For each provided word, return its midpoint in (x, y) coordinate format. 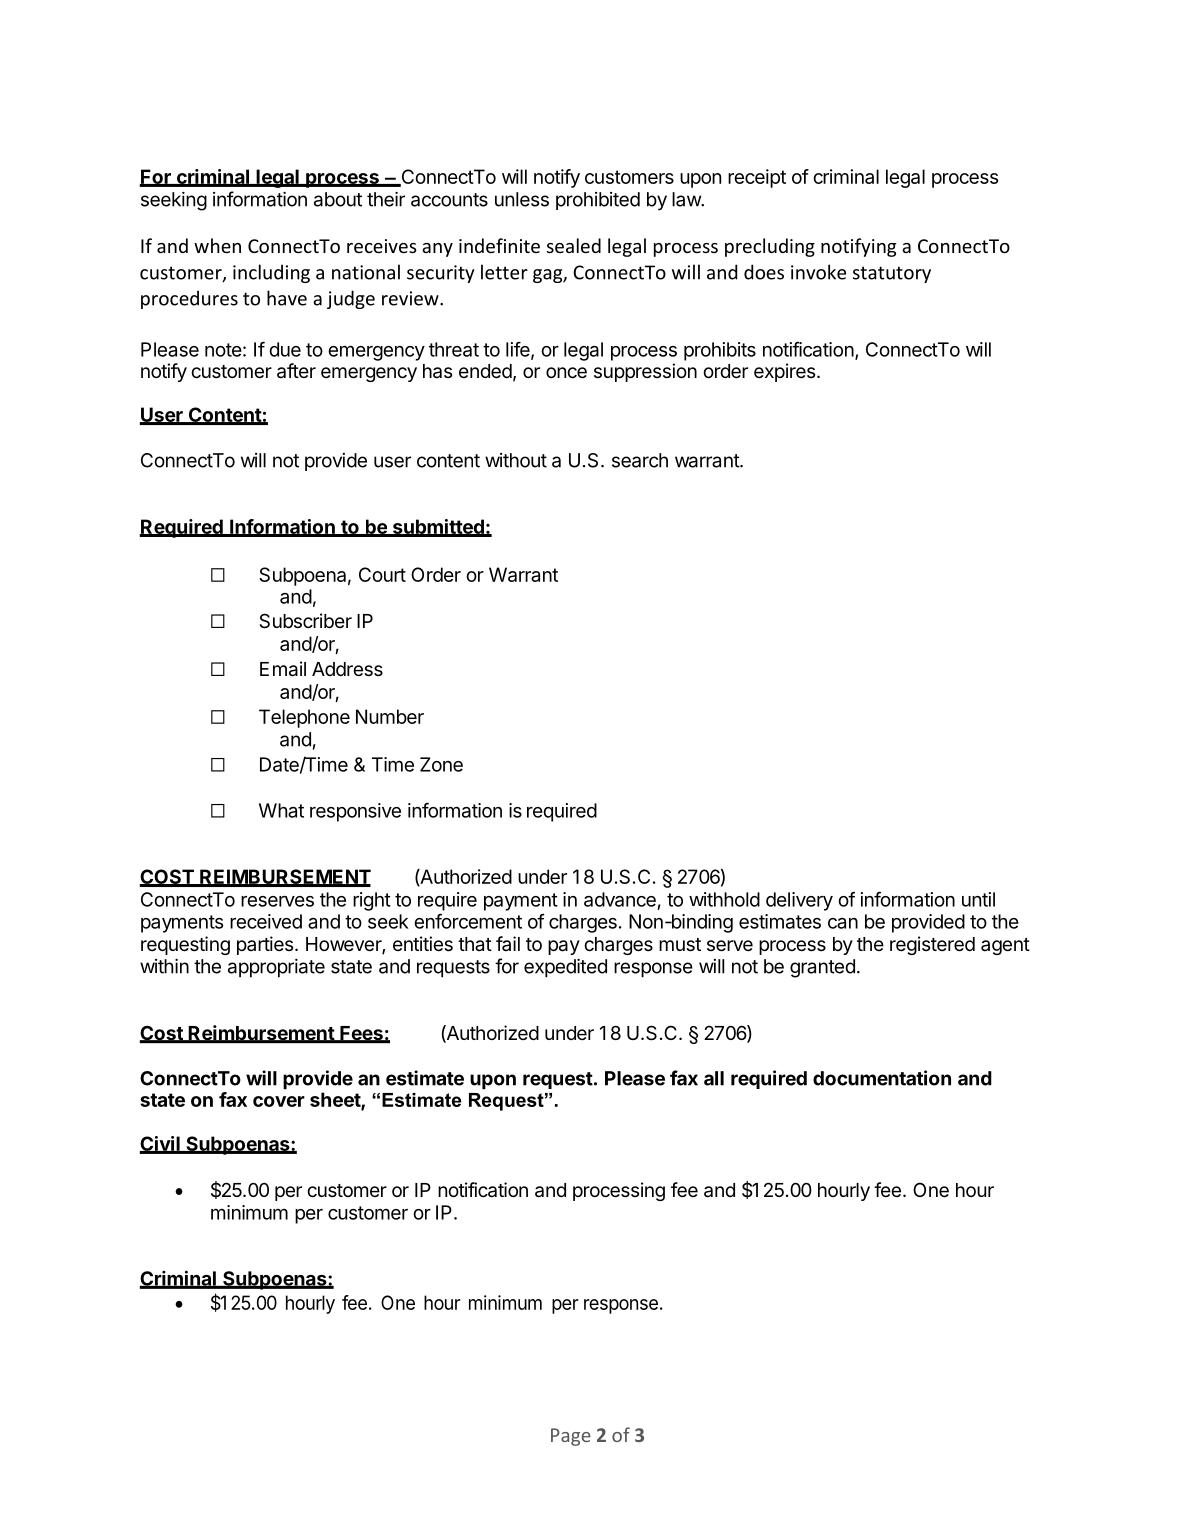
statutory (892, 274)
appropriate (276, 968)
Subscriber (305, 621)
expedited (565, 968)
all (714, 1078)
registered (932, 945)
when (217, 245)
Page (571, 1437)
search (640, 460)
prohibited (598, 201)
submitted (438, 527)
